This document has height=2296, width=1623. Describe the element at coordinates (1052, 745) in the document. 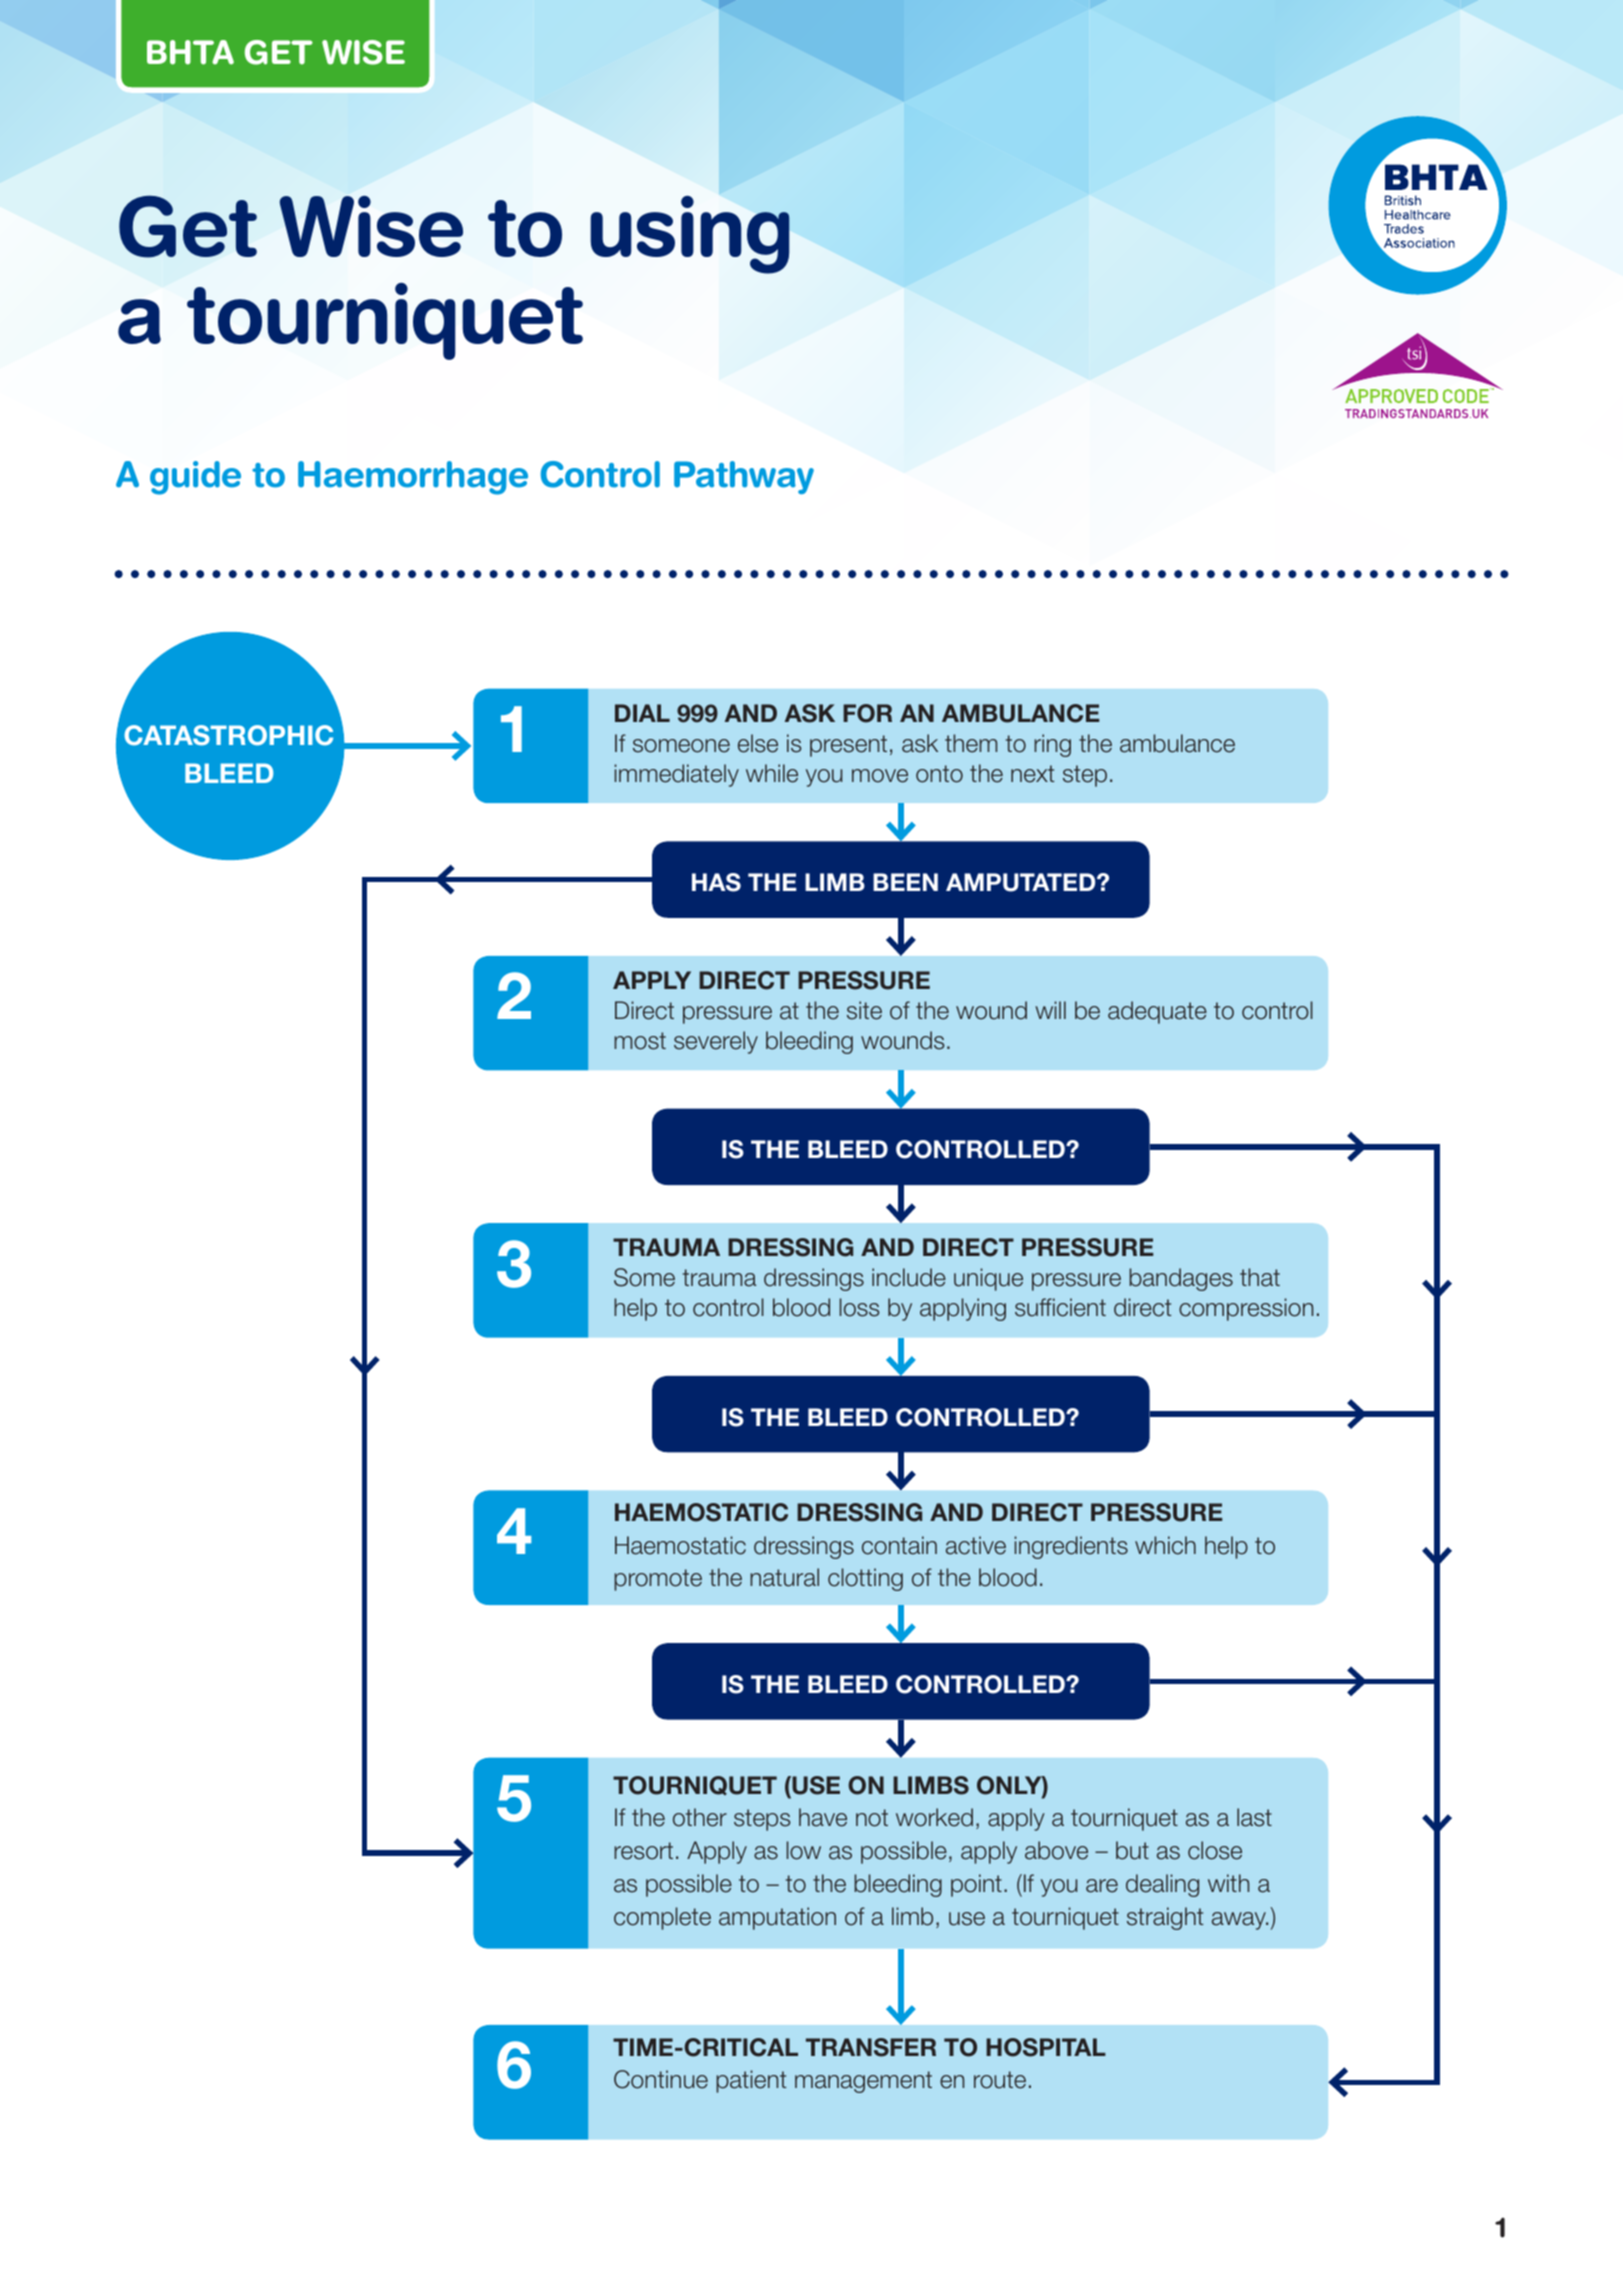

I see `ring` at that location.
